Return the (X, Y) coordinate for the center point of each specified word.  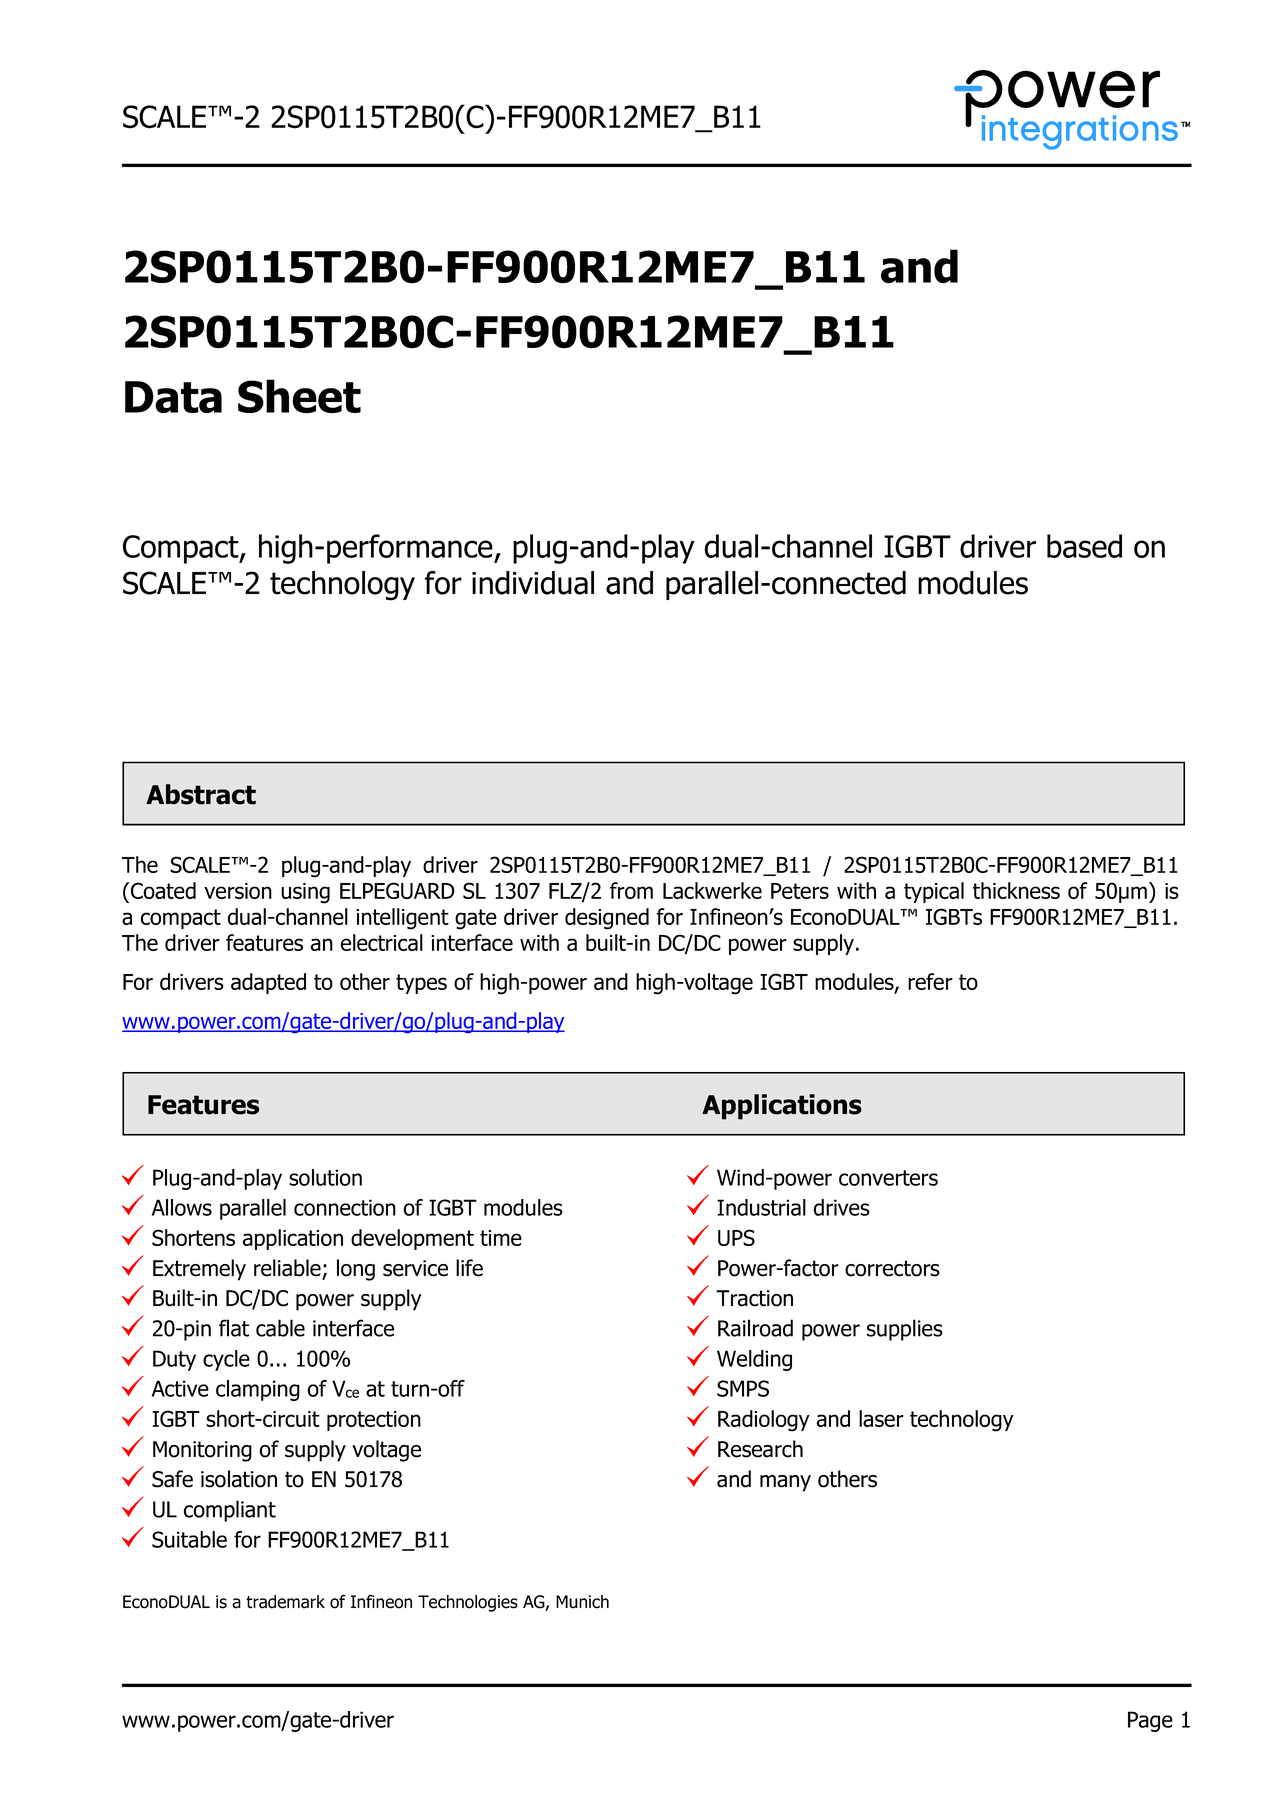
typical (934, 892)
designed (607, 919)
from (631, 890)
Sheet (299, 396)
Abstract (201, 794)
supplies (905, 1330)
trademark (285, 1602)
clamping (258, 1390)
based (1084, 546)
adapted (268, 983)
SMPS (743, 1388)
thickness (1016, 890)
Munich (582, 1602)
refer (930, 981)
